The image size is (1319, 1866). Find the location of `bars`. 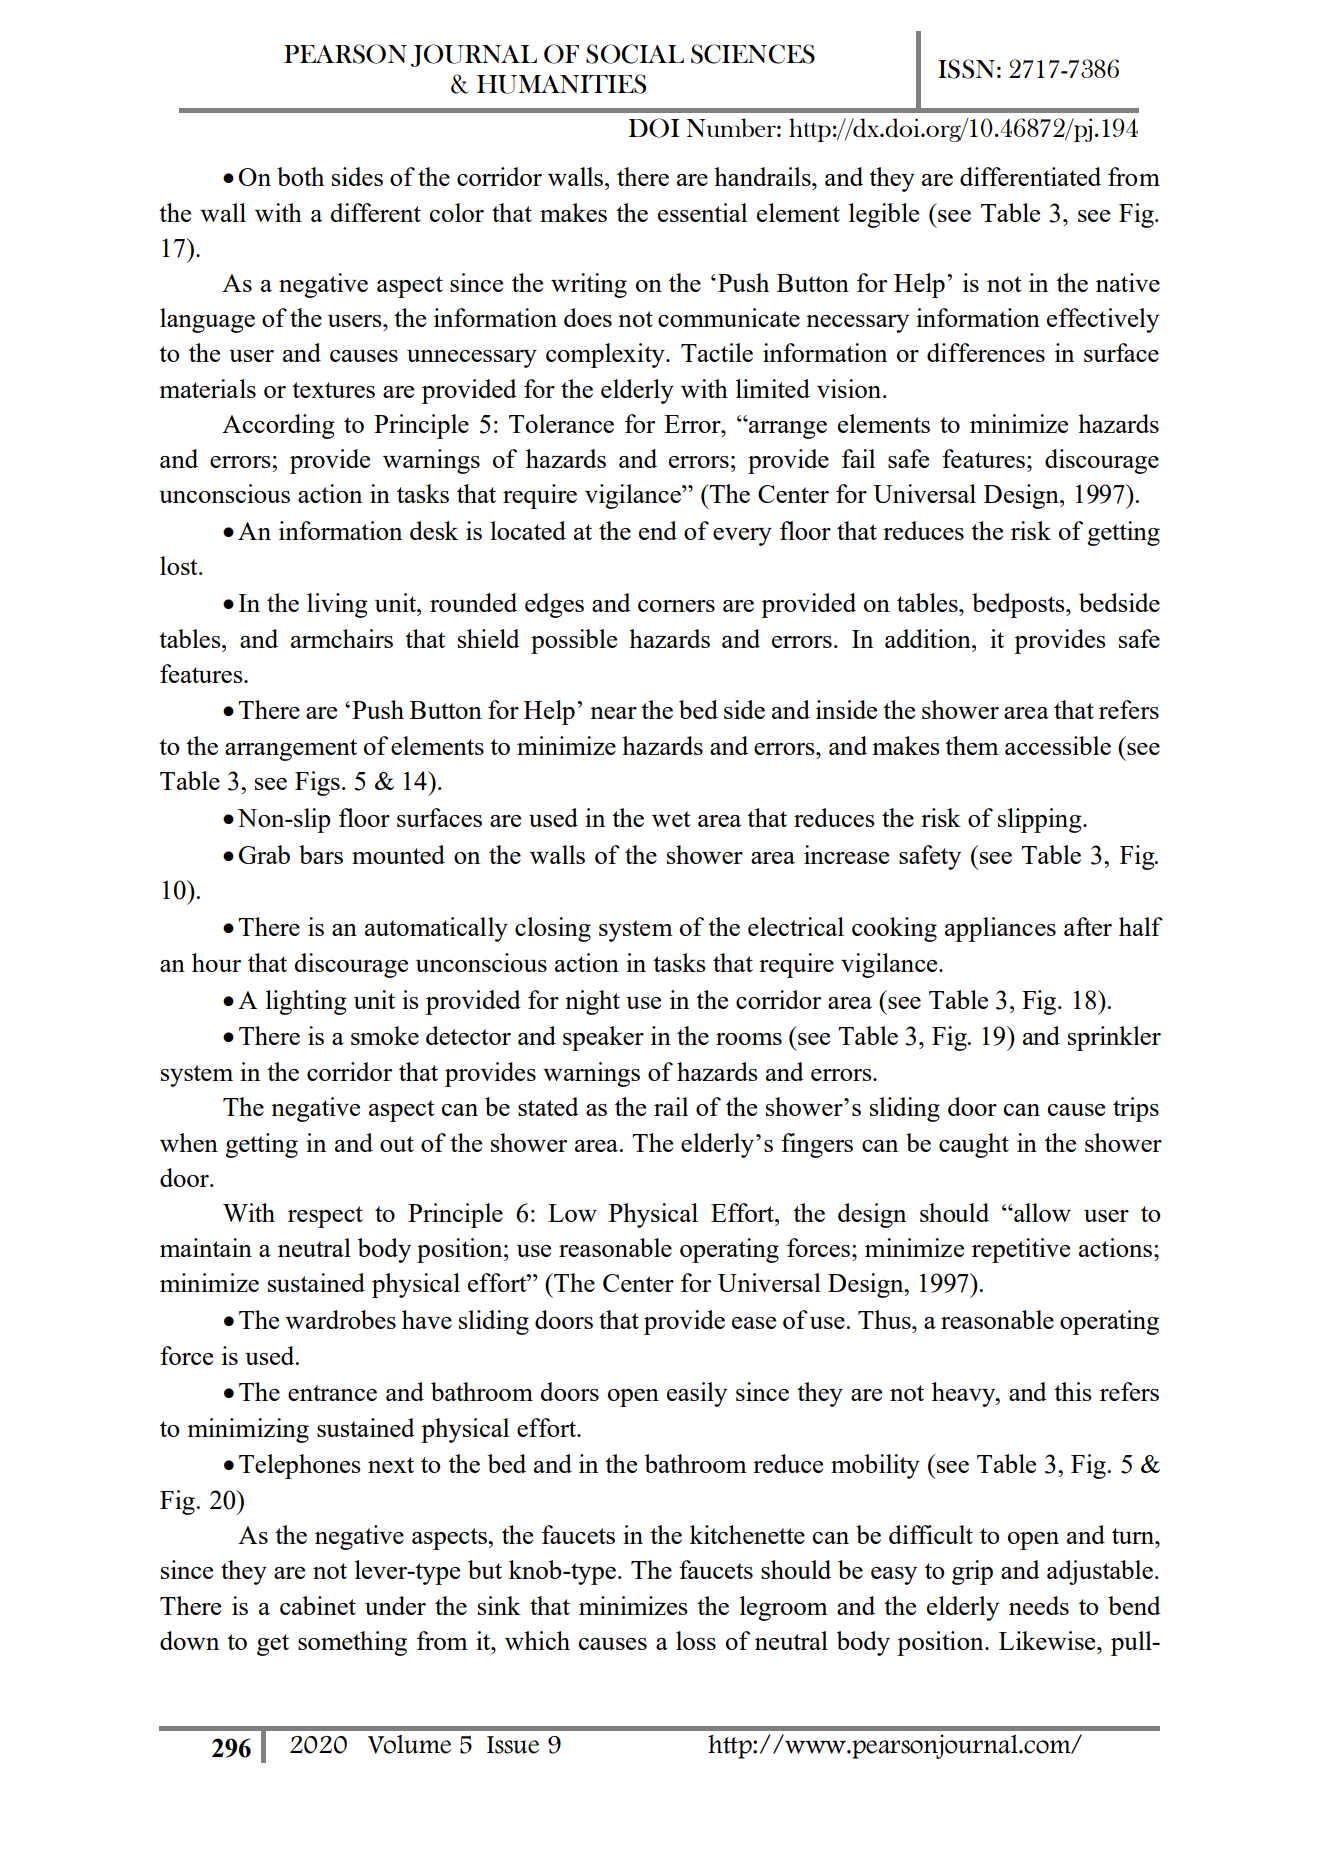

bars is located at coordinates (321, 854).
